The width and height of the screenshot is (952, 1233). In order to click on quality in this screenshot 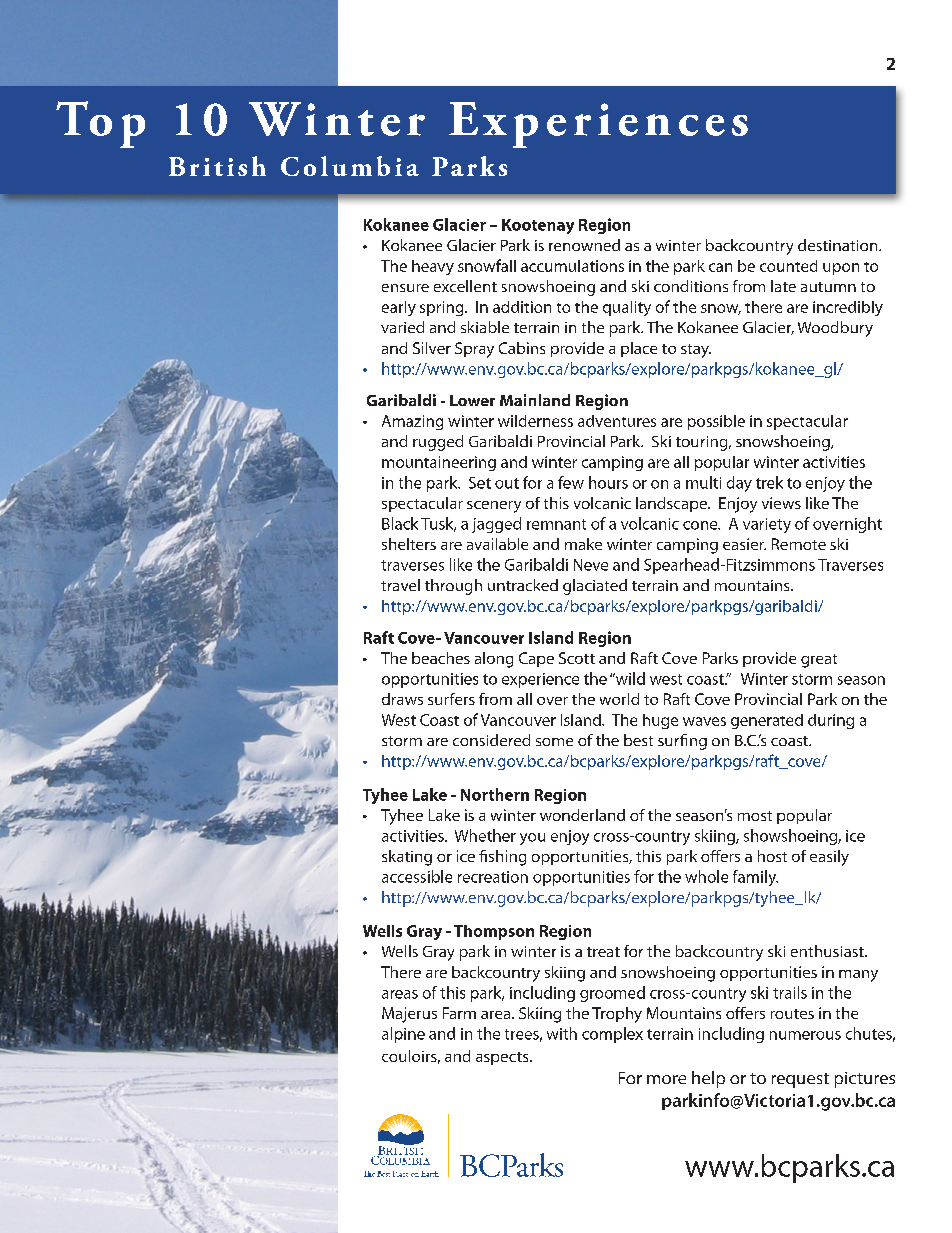, I will do `click(627, 308)`.
